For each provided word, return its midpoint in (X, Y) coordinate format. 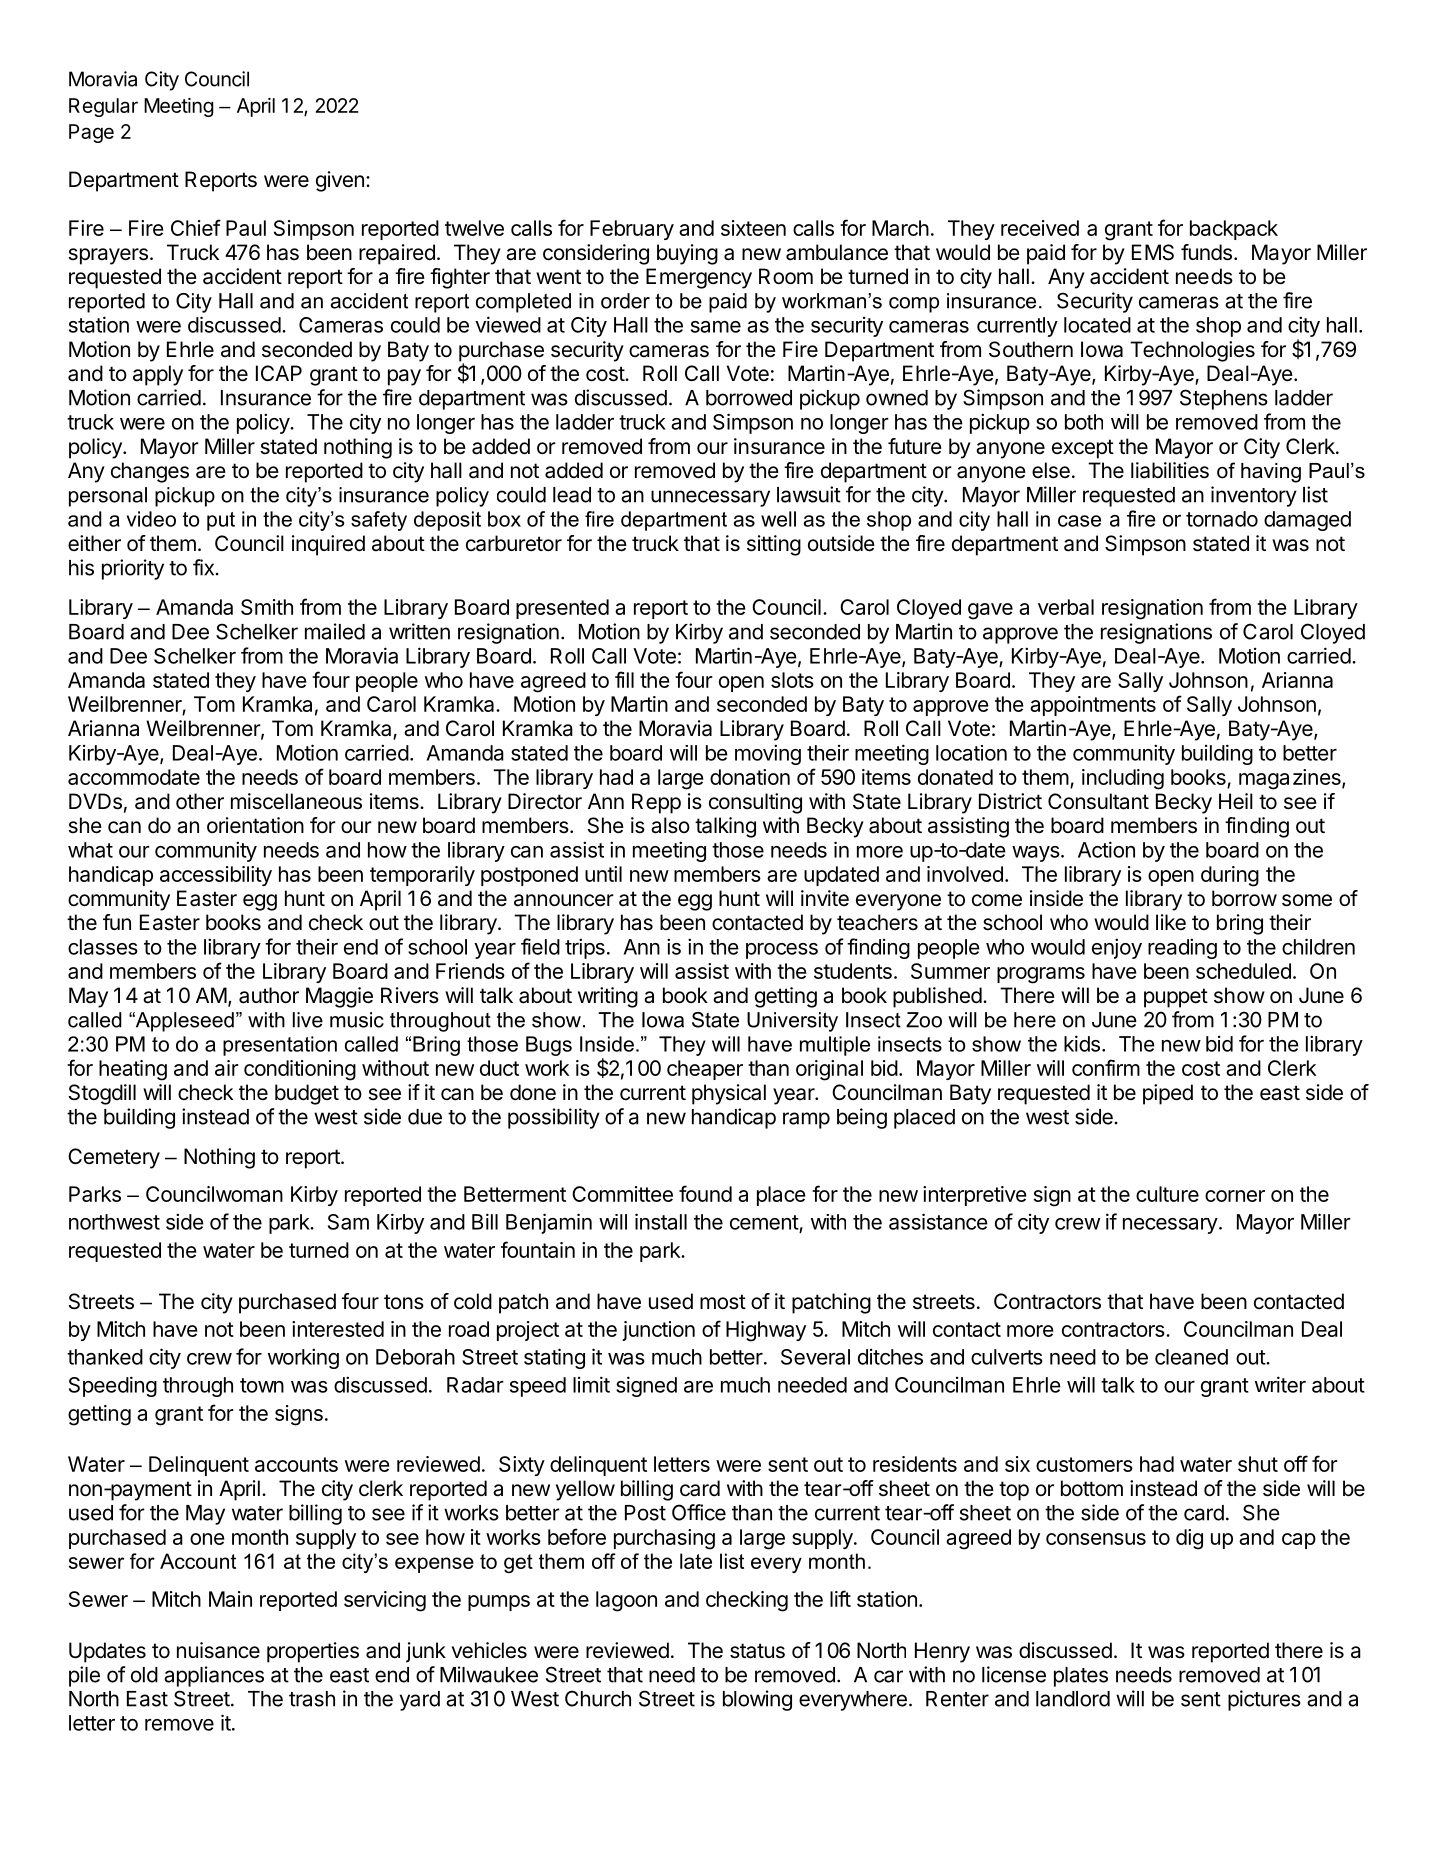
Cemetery (114, 1158)
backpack (1234, 230)
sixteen (753, 228)
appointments (1093, 706)
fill (624, 679)
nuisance (218, 1650)
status (757, 1651)
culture (1167, 1194)
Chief (196, 227)
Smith (267, 607)
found (705, 1193)
